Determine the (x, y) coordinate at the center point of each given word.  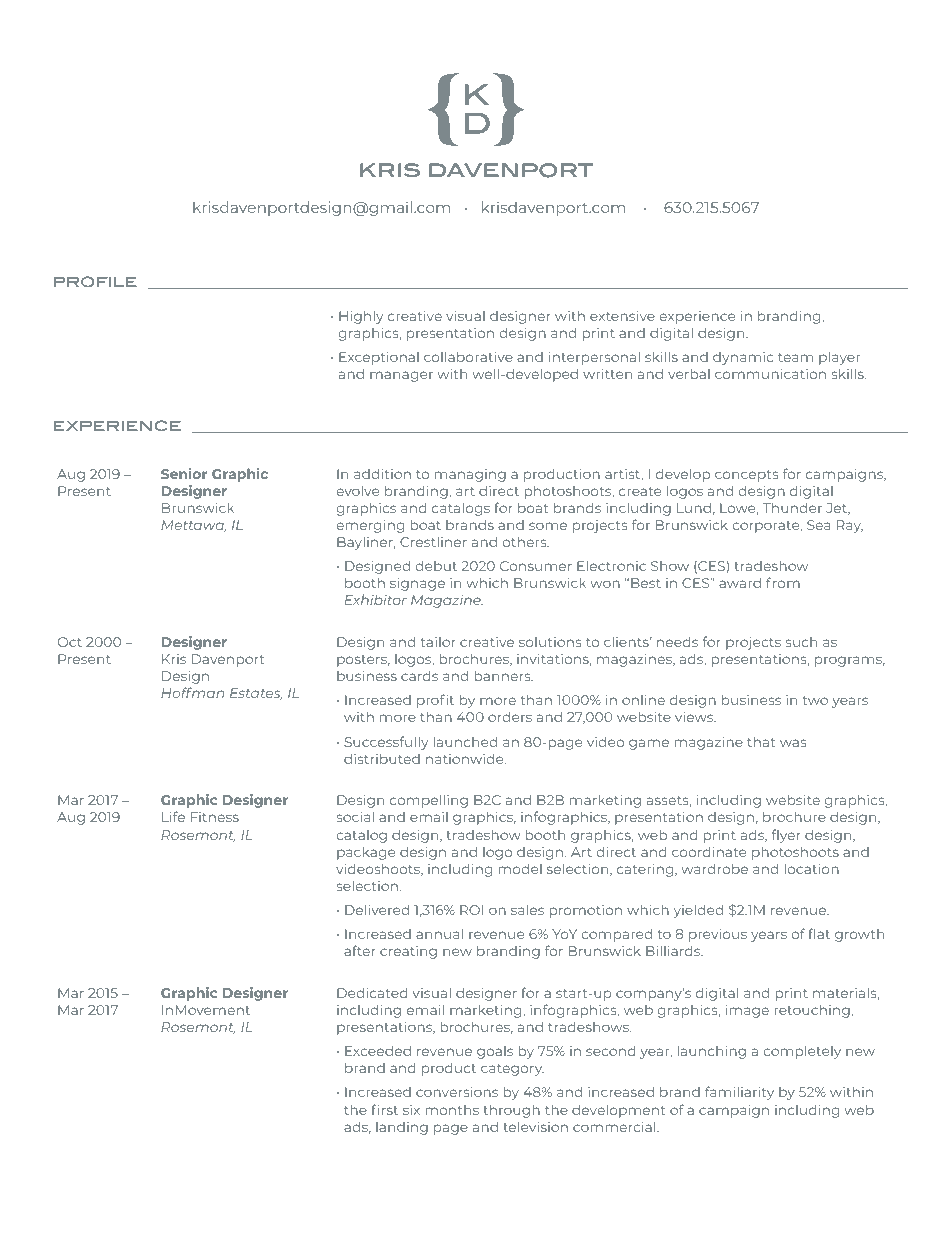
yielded (698, 911)
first (384, 1109)
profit (435, 701)
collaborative (468, 356)
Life (173, 816)
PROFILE (95, 282)
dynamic (743, 358)
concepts (747, 476)
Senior (184, 473)
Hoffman (192, 692)
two (815, 700)
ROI (471, 910)
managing (470, 475)
